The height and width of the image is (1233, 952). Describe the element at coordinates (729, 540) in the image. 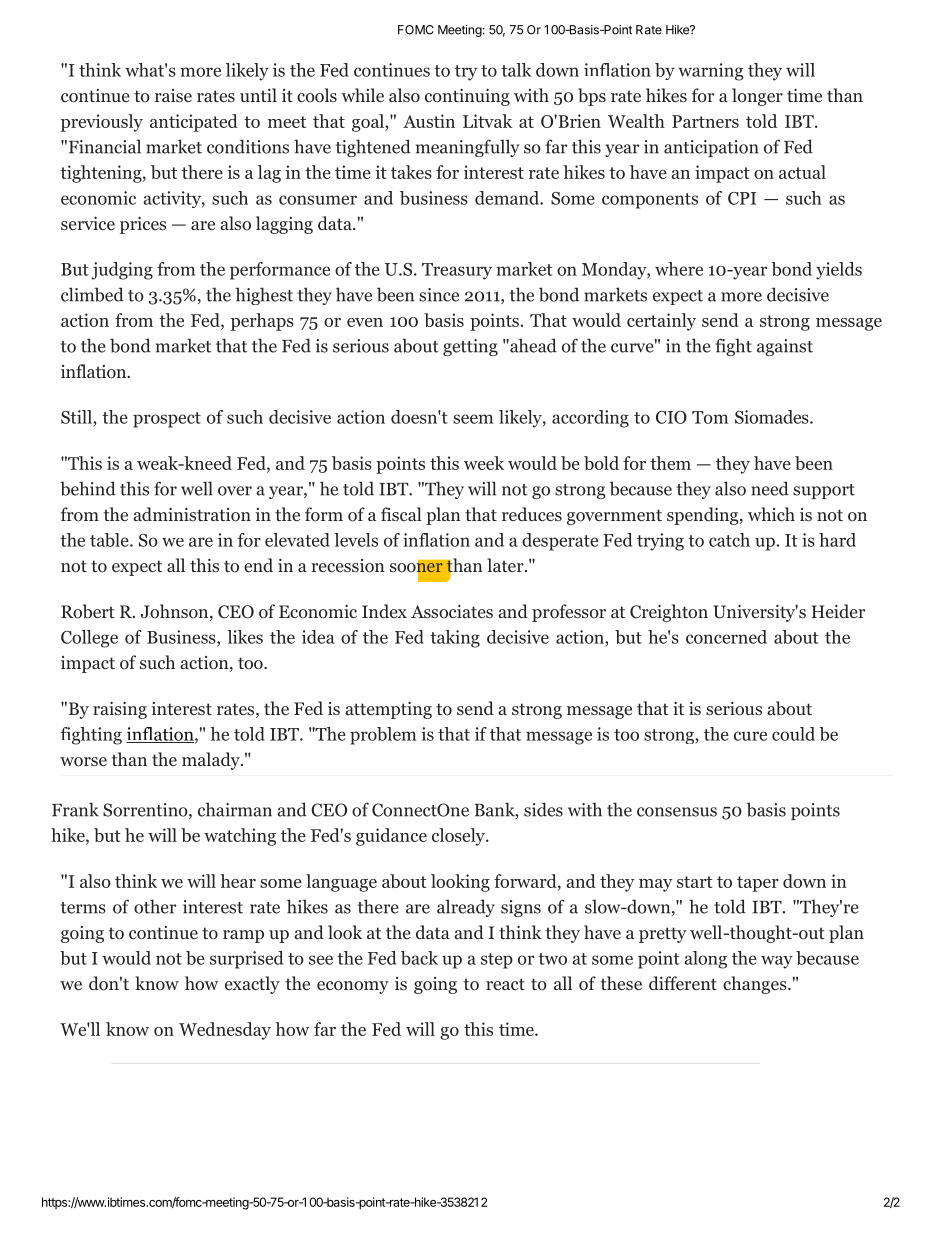

I see `catch` at that location.
